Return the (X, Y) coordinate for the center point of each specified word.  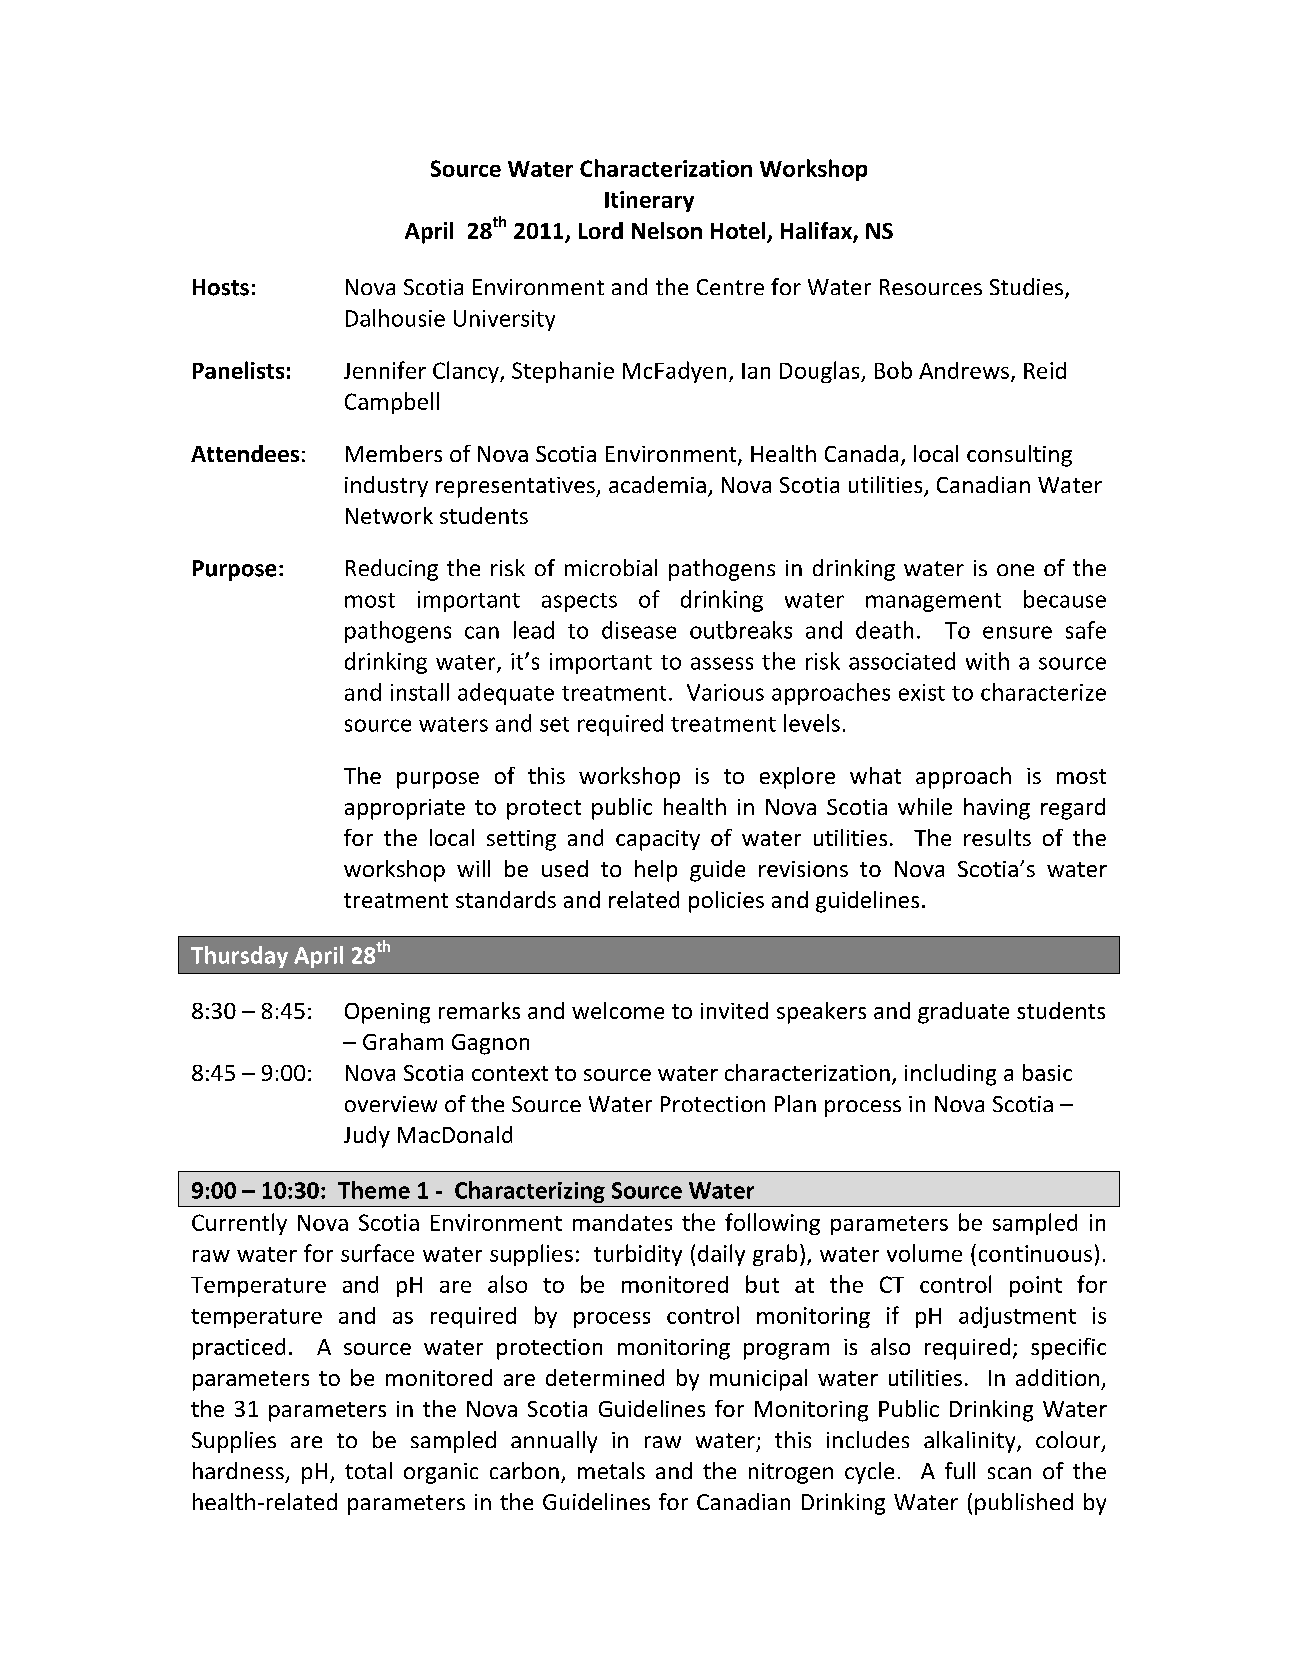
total (368, 1470)
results (997, 837)
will (473, 868)
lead (534, 630)
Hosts (221, 287)
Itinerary (649, 201)
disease (639, 630)
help (656, 871)
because (1065, 599)
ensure (1017, 632)
